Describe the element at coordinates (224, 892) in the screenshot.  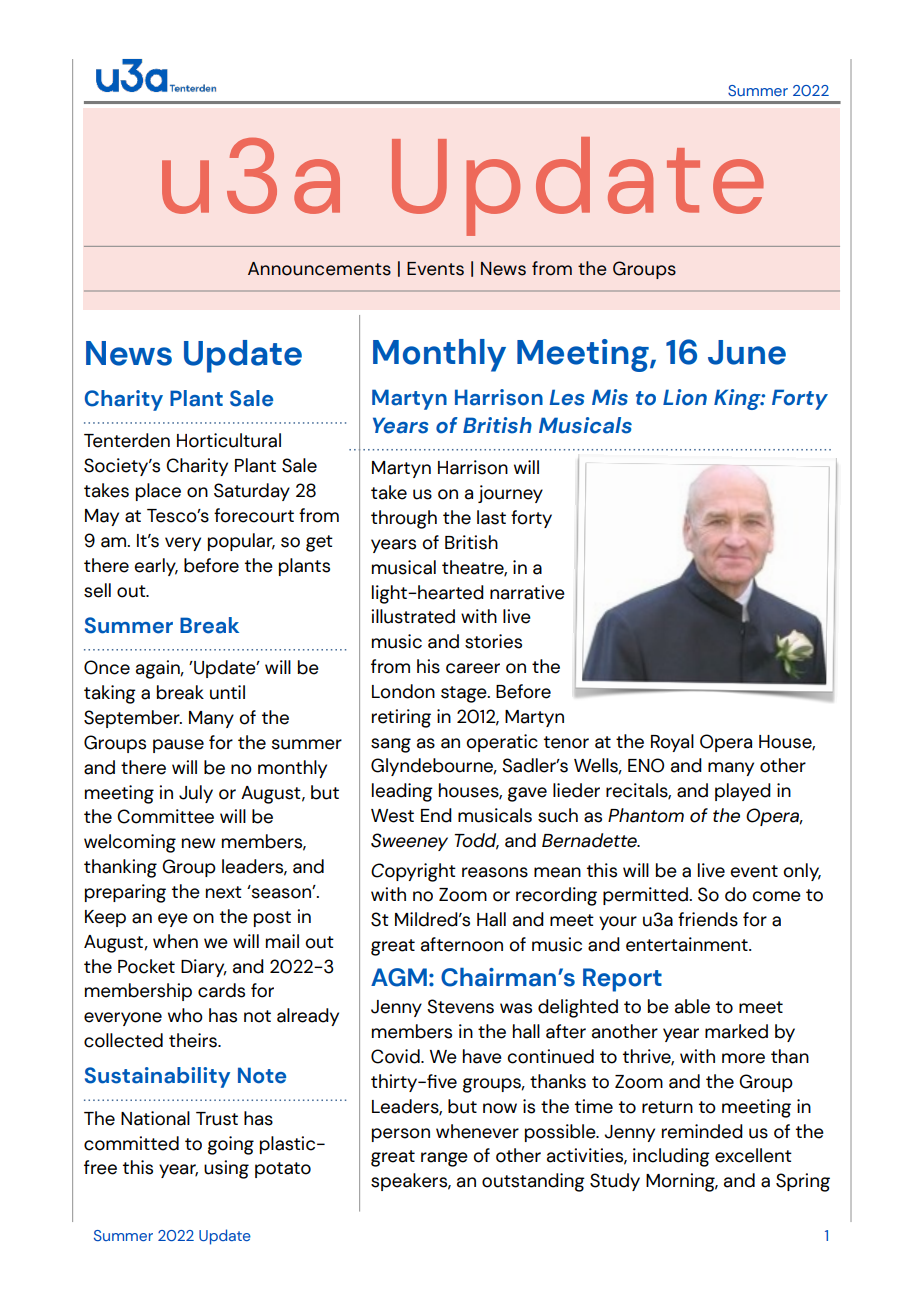
I see `next` at that location.
